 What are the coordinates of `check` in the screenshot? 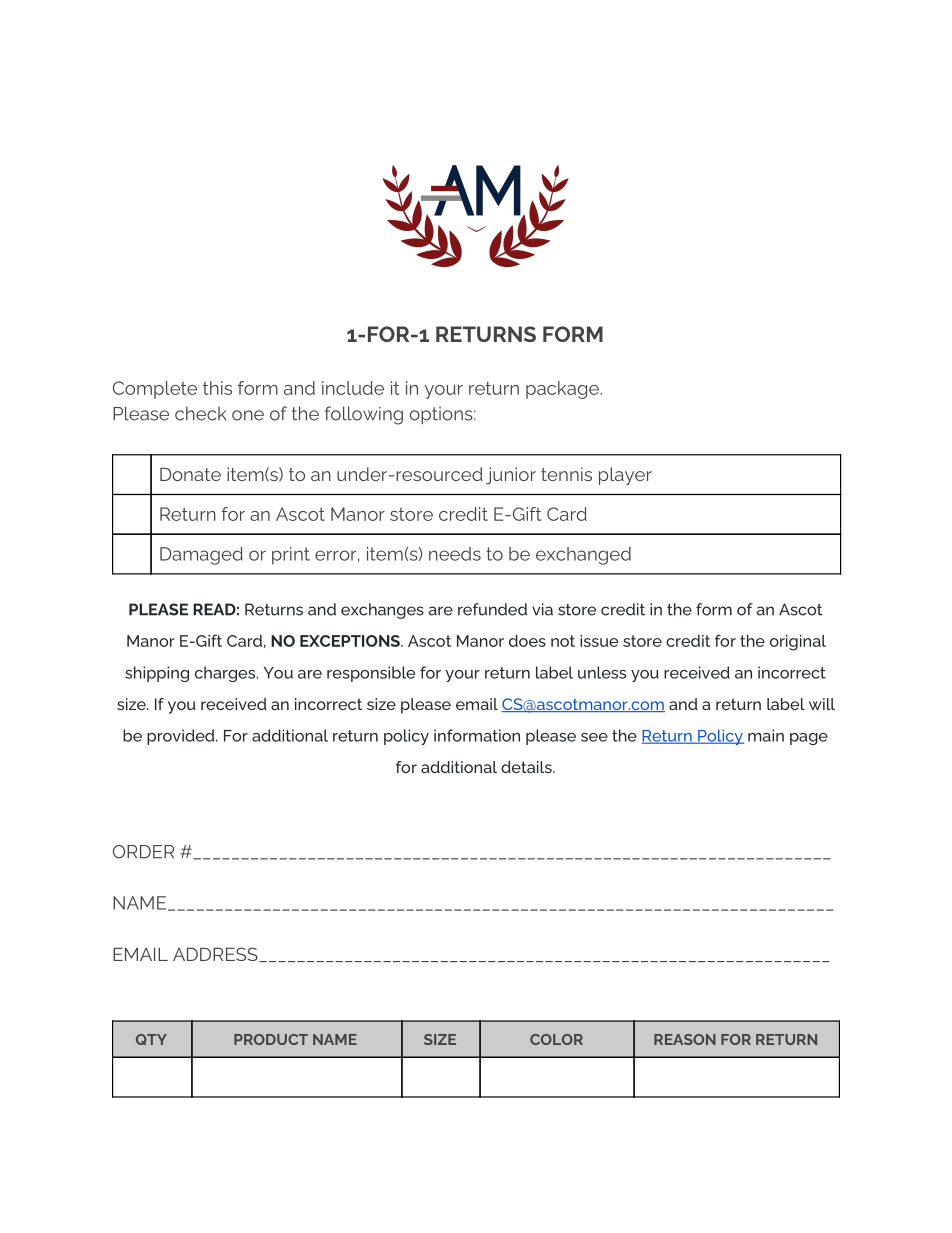 It's located at (200, 413).
